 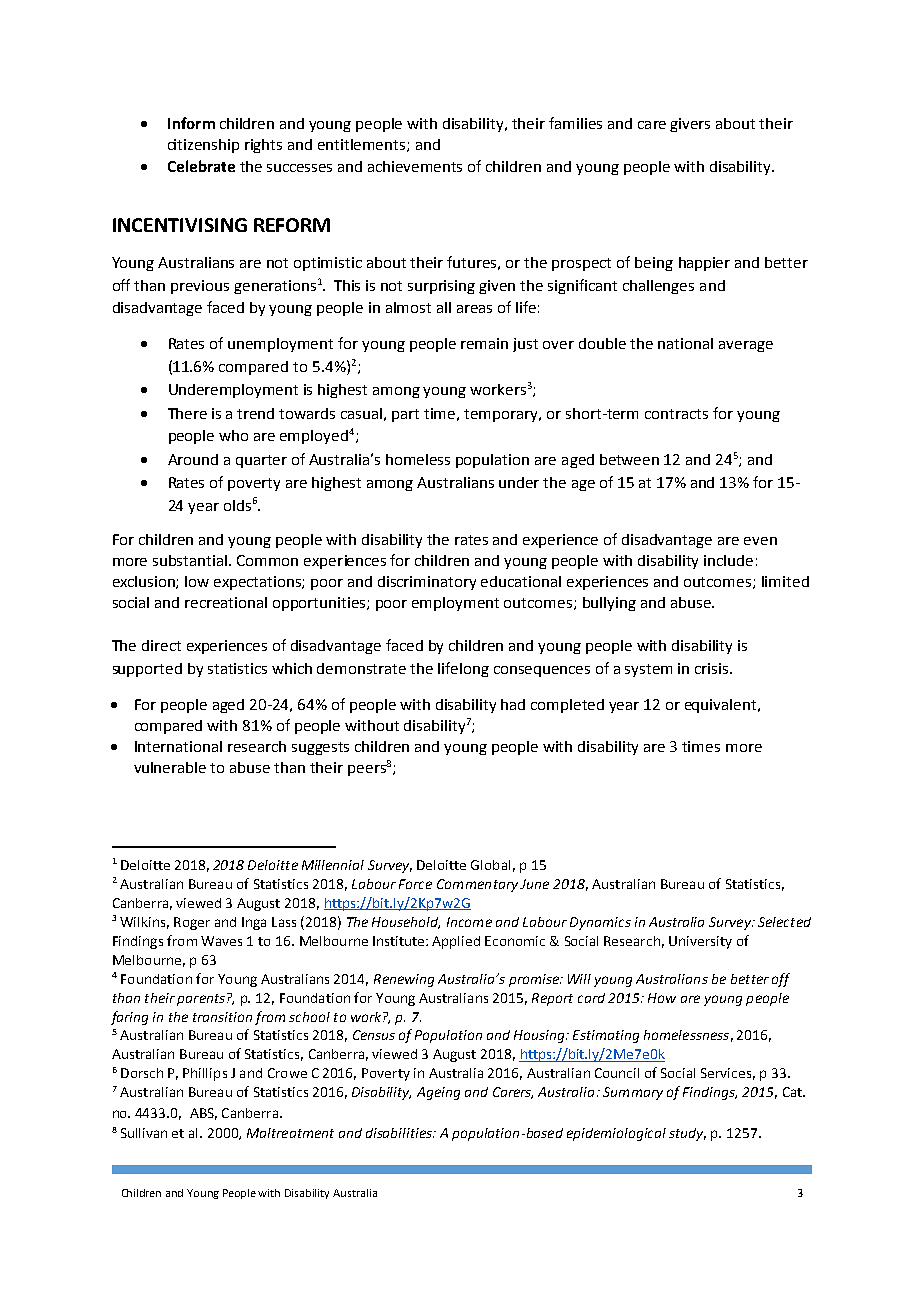 I want to click on givers, so click(x=690, y=125).
